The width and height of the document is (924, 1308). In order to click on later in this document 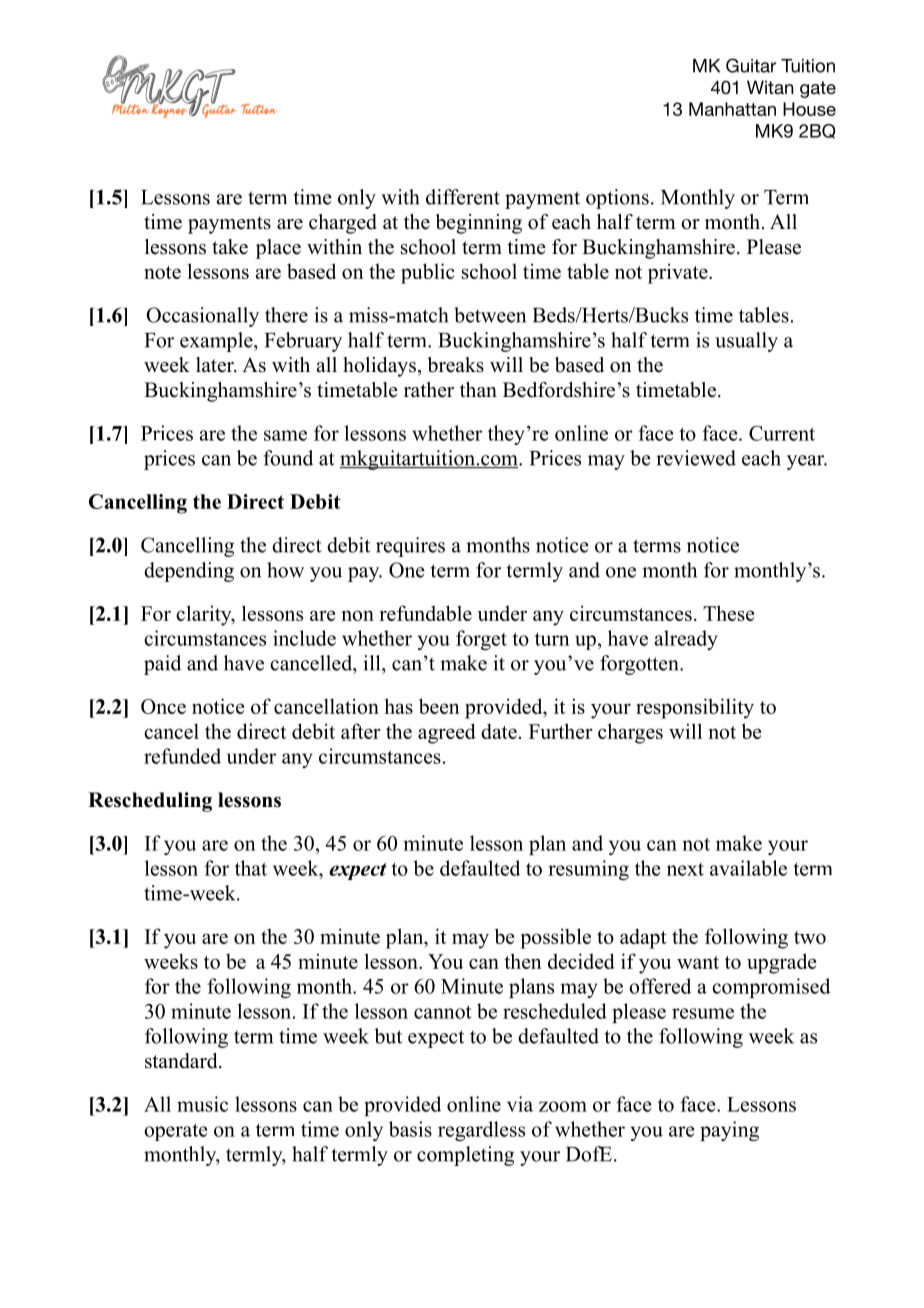, I will do `click(216, 365)`.
